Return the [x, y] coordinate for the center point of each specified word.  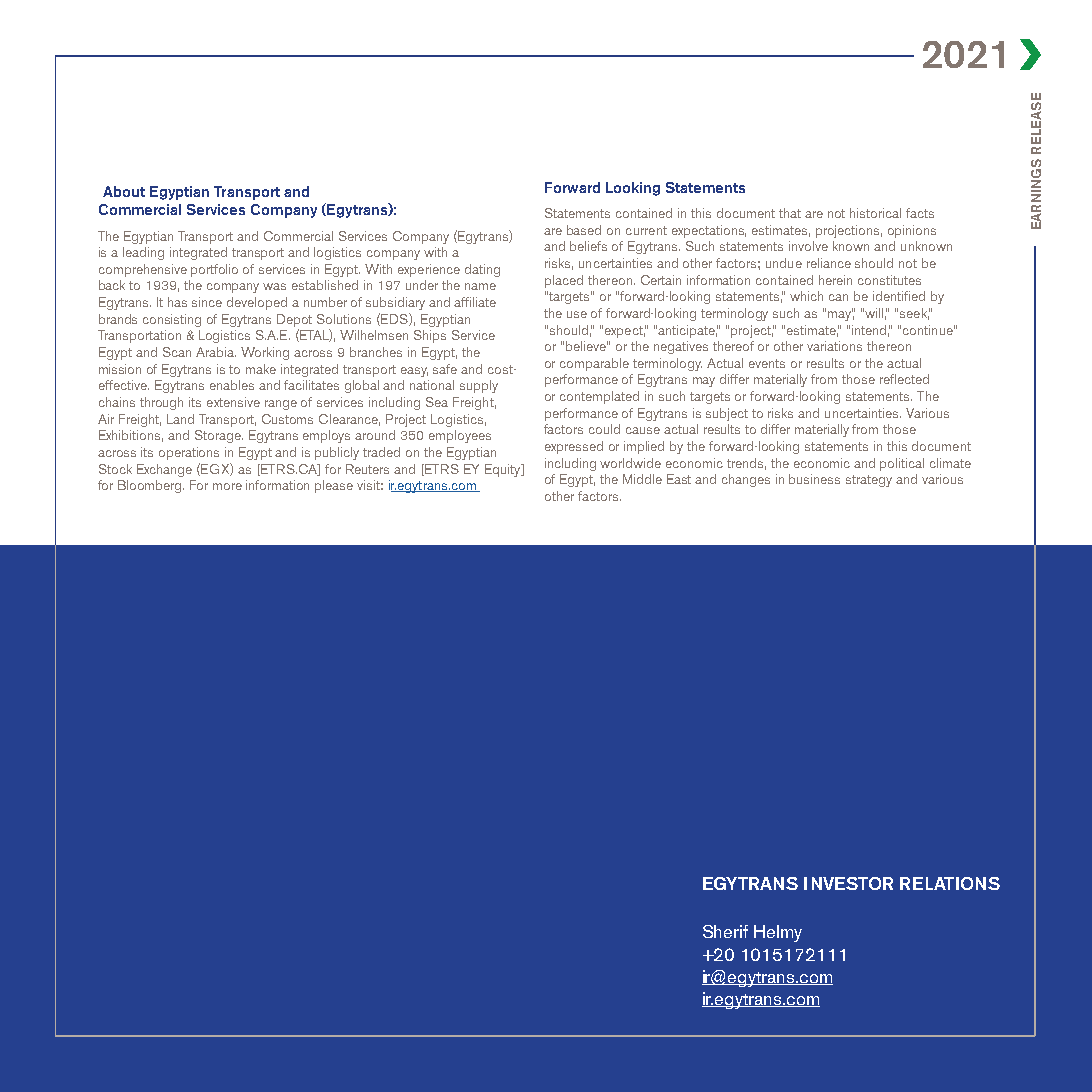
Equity [504, 470]
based [584, 230]
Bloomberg [151, 486]
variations [834, 346]
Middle [642, 479]
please [334, 486]
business [814, 479]
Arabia [216, 352]
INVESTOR [848, 883]
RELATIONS [950, 883]
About [124, 191]
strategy [869, 481]
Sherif [725, 931]
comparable [594, 364]
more [227, 486]
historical [875, 213]
